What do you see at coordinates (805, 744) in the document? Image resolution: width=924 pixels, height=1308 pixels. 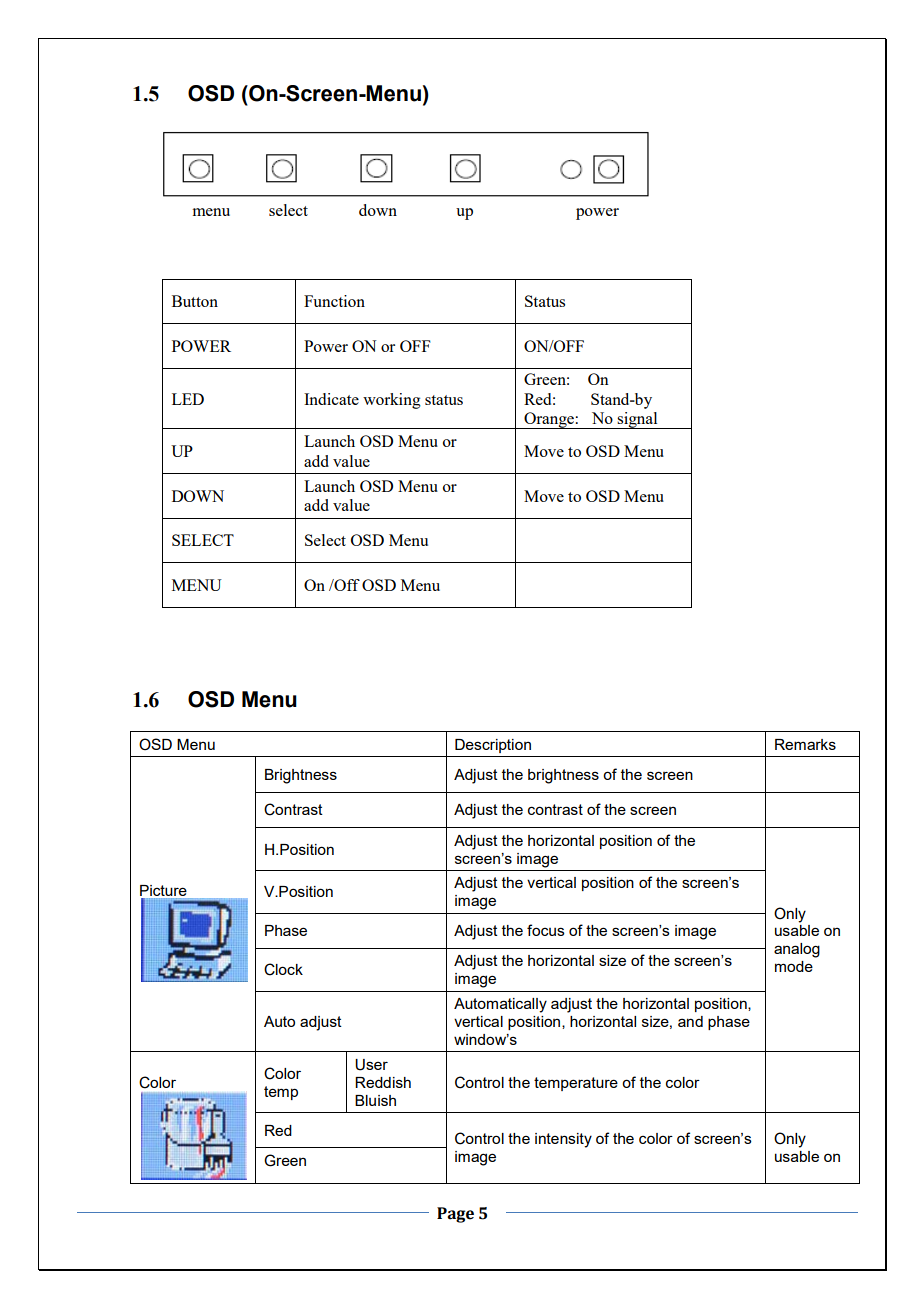 I see `Remarks` at bounding box center [805, 744].
